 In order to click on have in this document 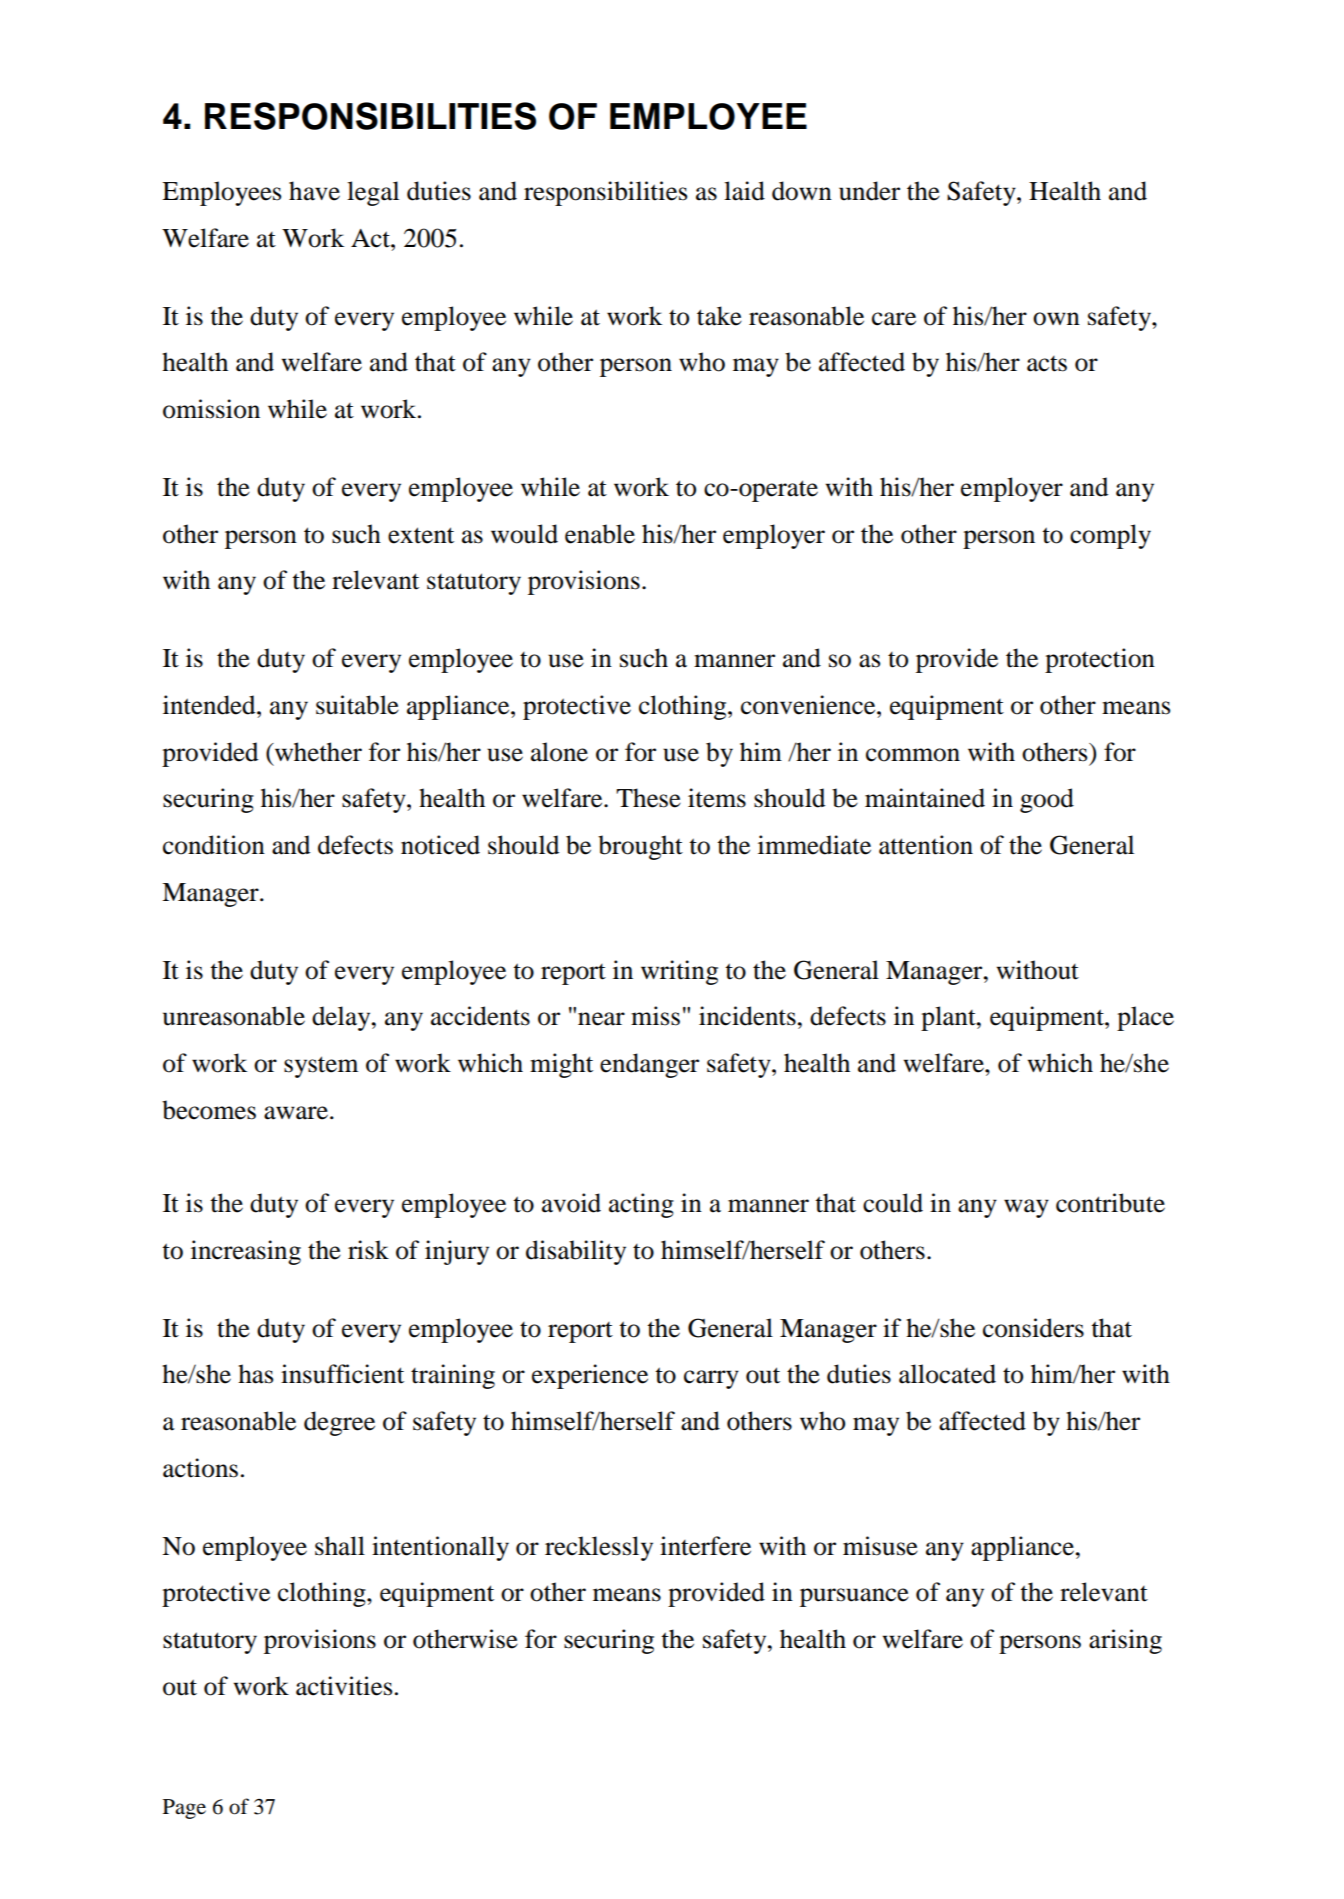, I will do `click(314, 191)`.
